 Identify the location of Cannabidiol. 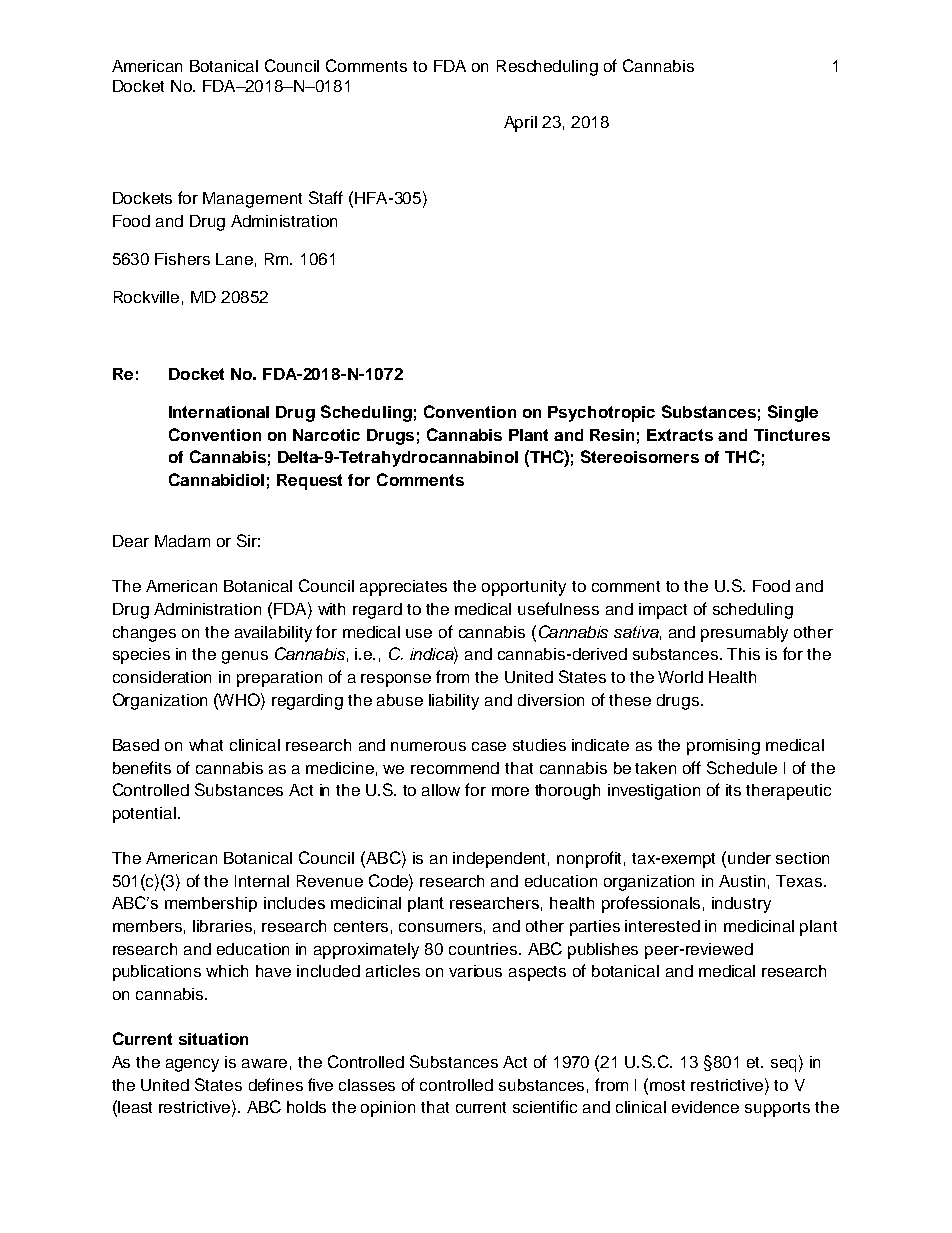
(216, 479).
